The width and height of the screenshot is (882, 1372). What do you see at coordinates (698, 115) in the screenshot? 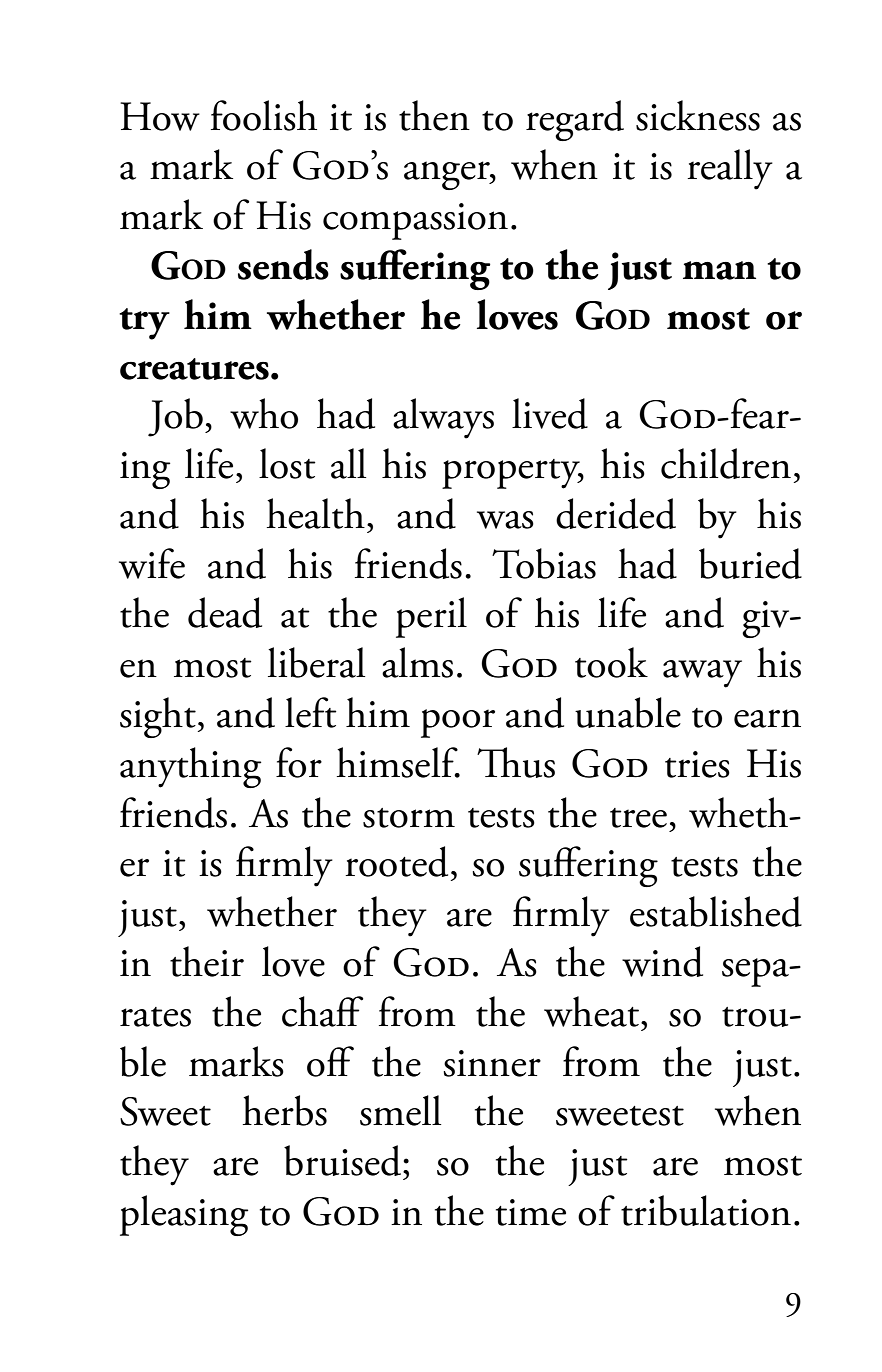
I see `sickness` at bounding box center [698, 115].
